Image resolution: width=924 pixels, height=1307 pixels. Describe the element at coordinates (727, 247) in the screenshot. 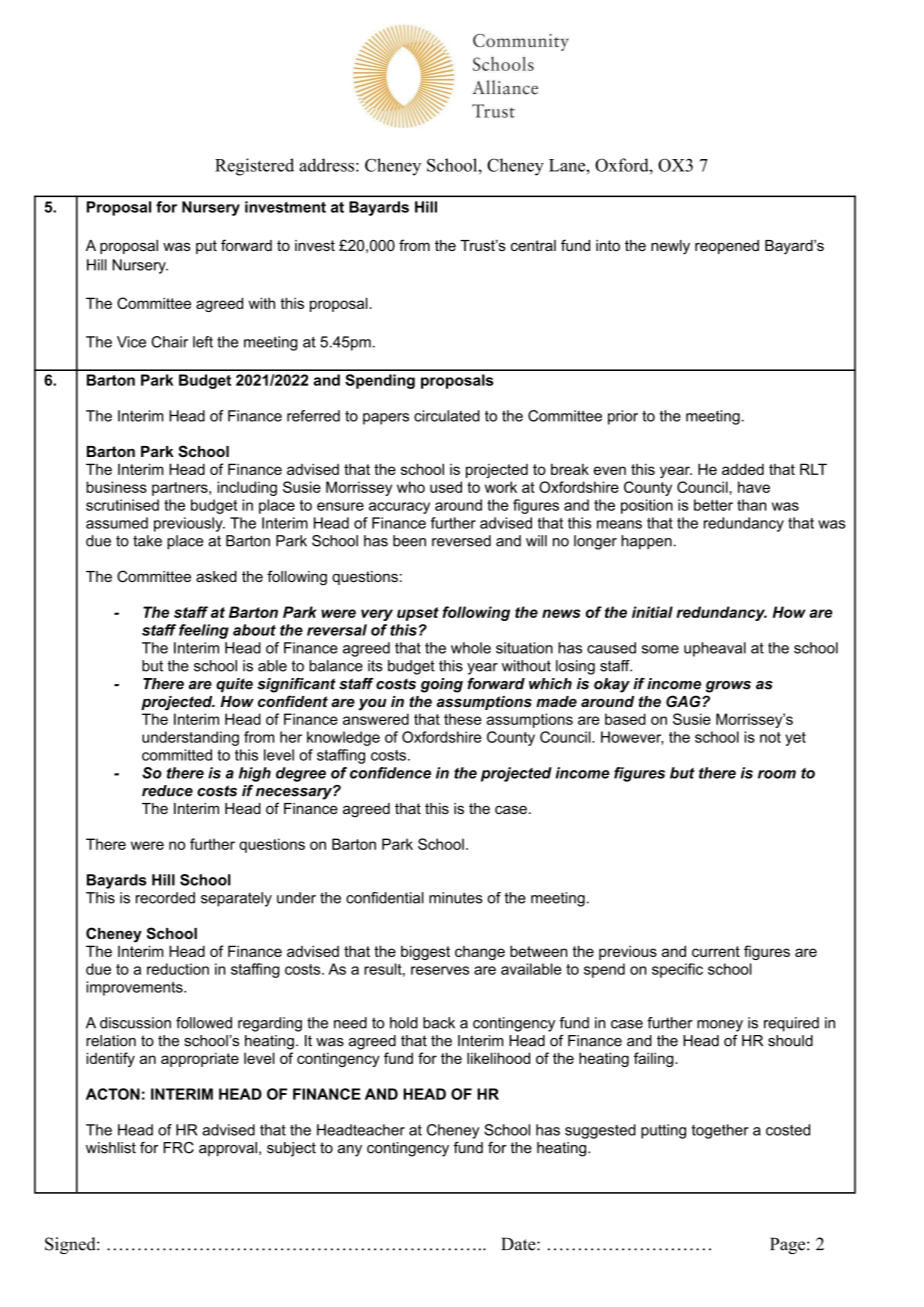

I see `reopened` at that location.
